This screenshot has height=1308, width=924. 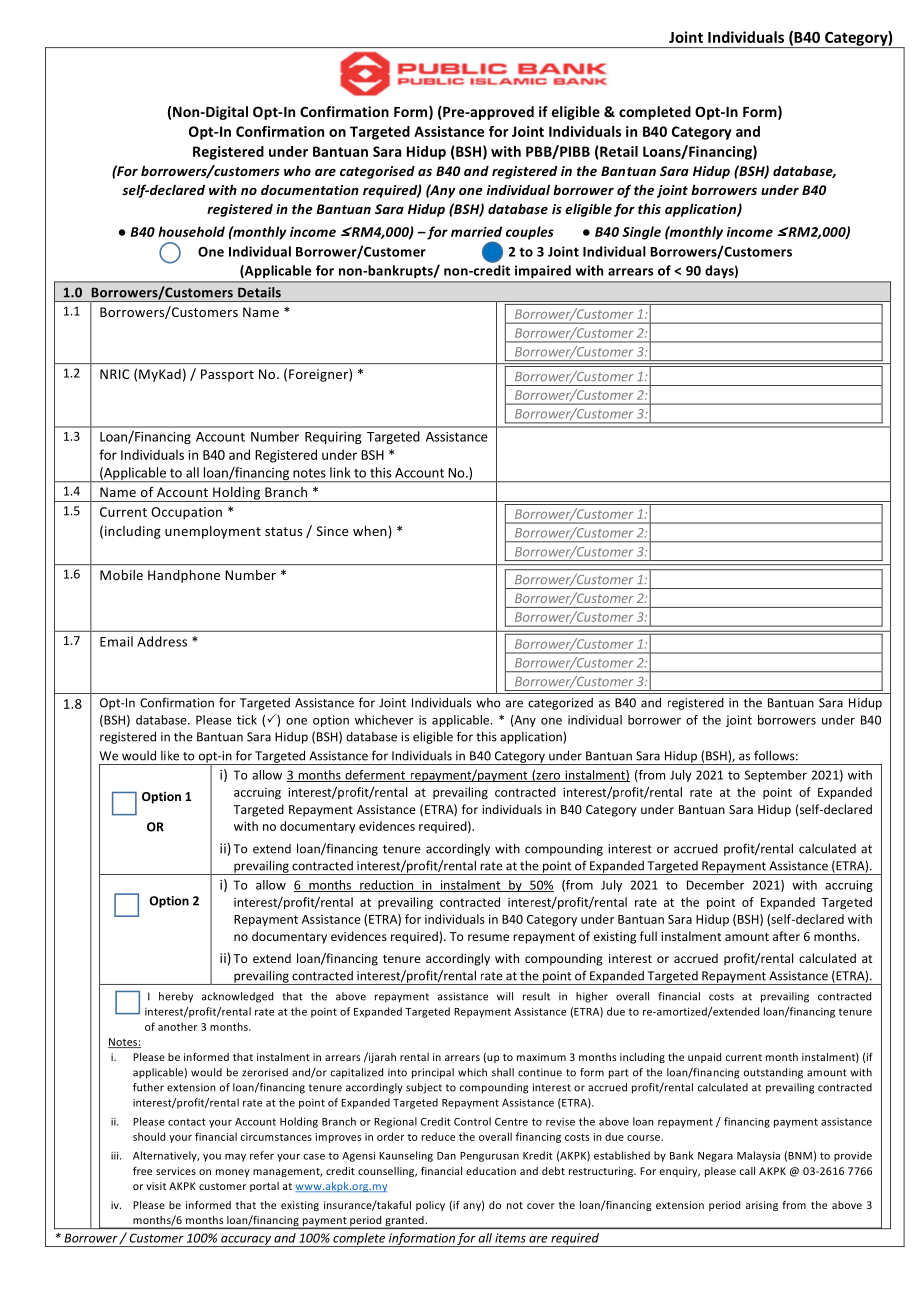 I want to click on household, so click(x=191, y=231).
